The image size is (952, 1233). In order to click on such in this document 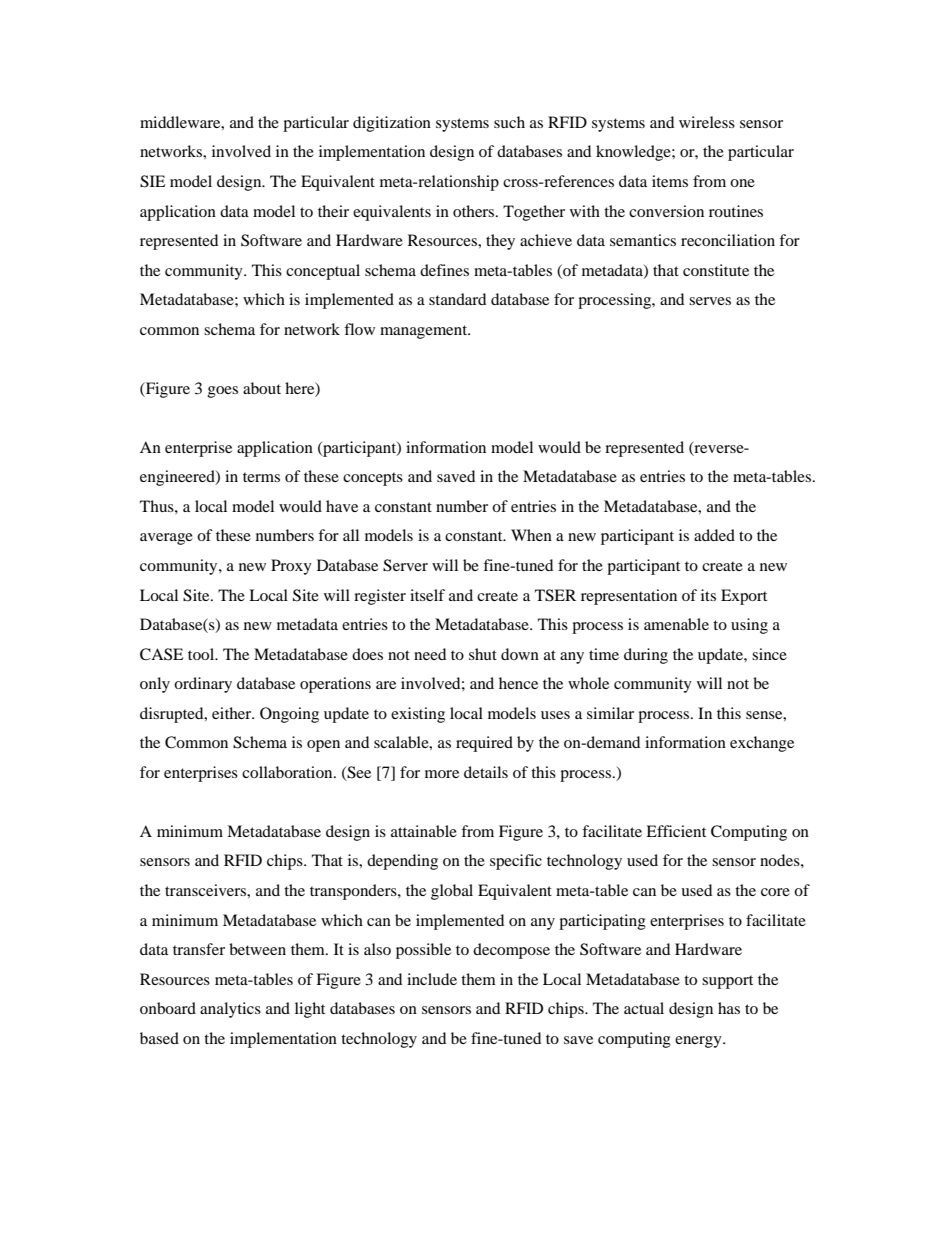, I will do `click(509, 122)`.
